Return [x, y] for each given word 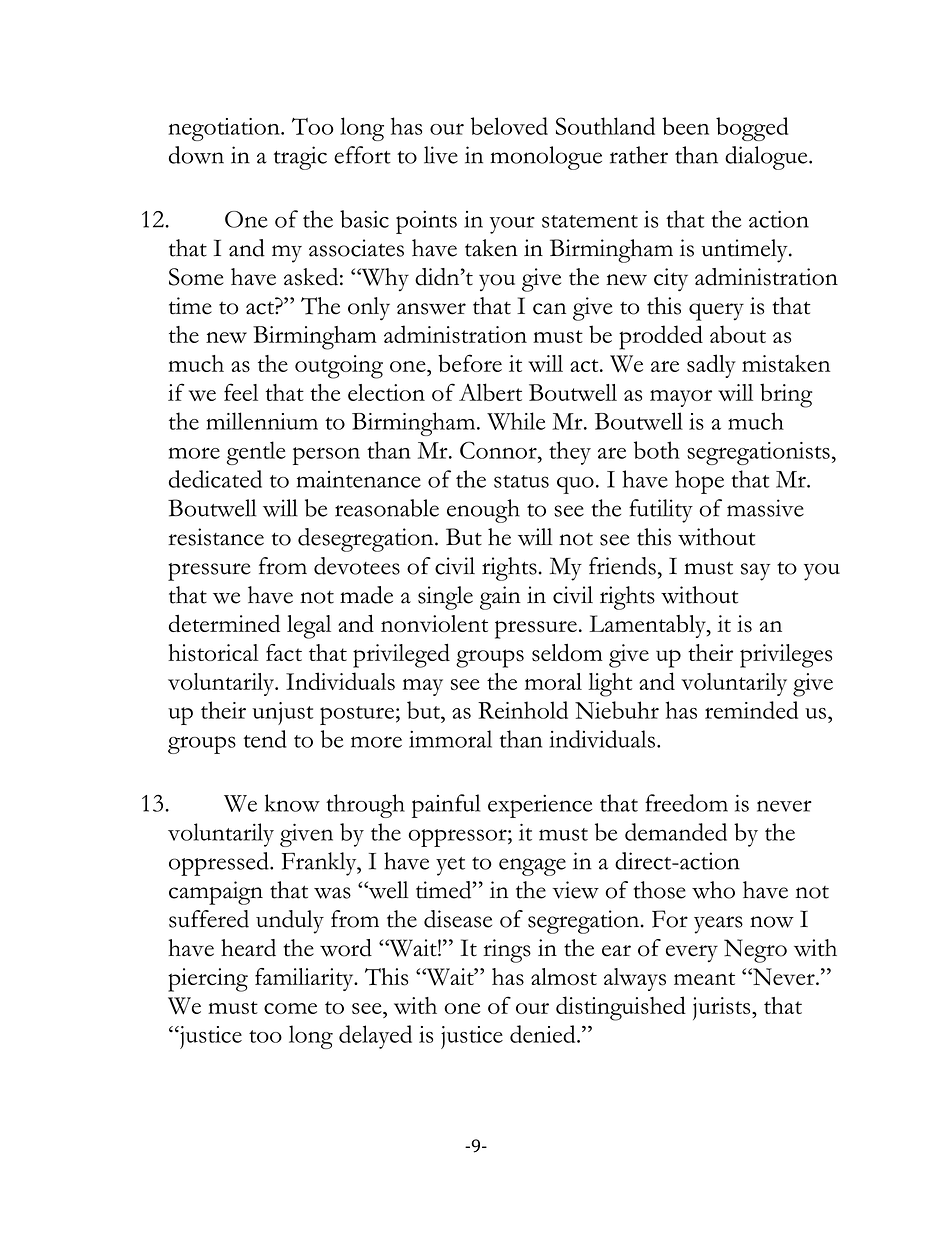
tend [265, 739]
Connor [499, 450]
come [290, 1008]
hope [699, 482]
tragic [300, 158]
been [685, 126]
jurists [723, 1008]
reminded [751, 710]
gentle [256, 453]
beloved [509, 126]
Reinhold [523, 710]
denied [544, 1034]
